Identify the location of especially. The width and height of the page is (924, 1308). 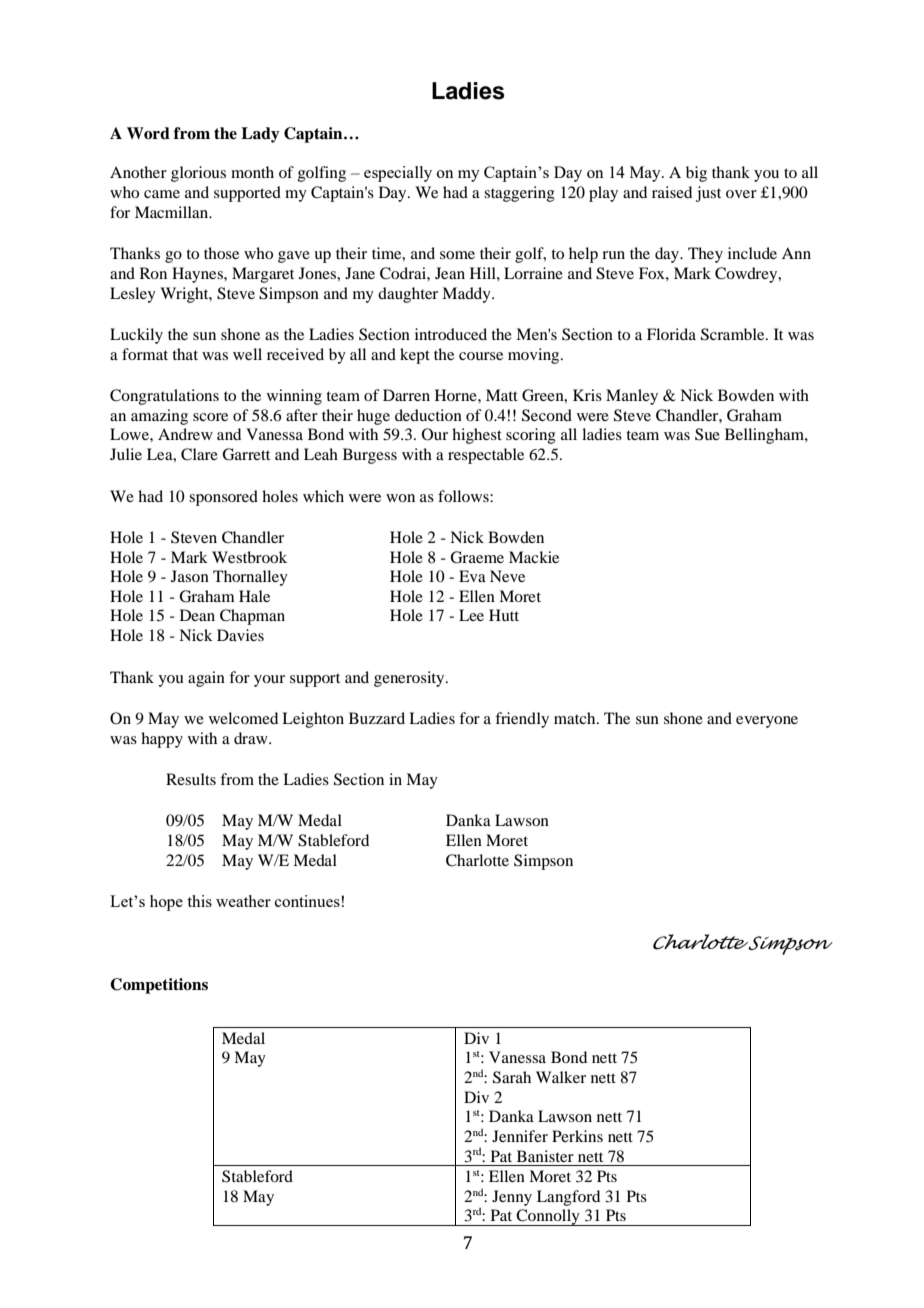
(398, 174).
